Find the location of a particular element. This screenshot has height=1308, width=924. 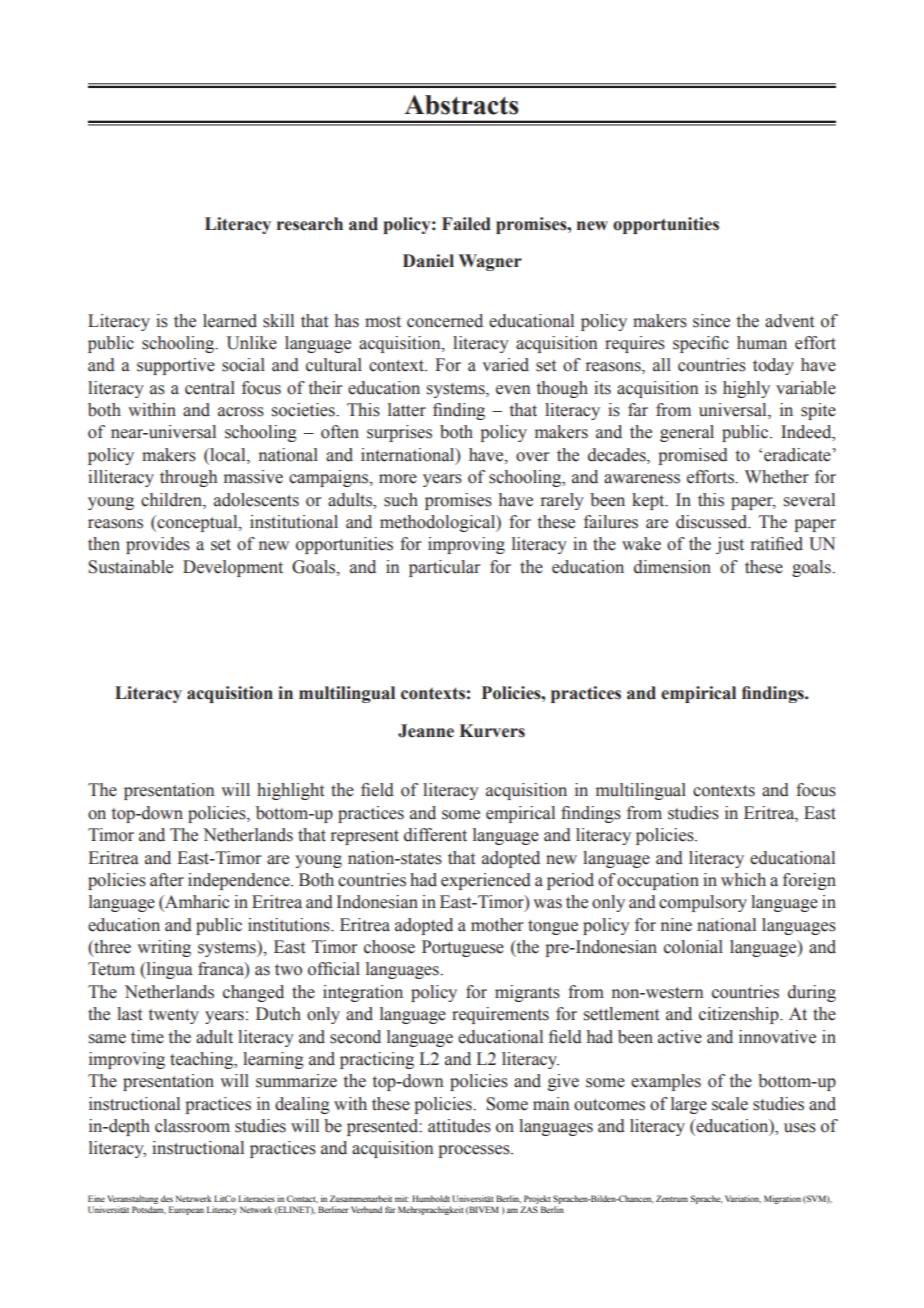

research is located at coordinates (310, 224).
